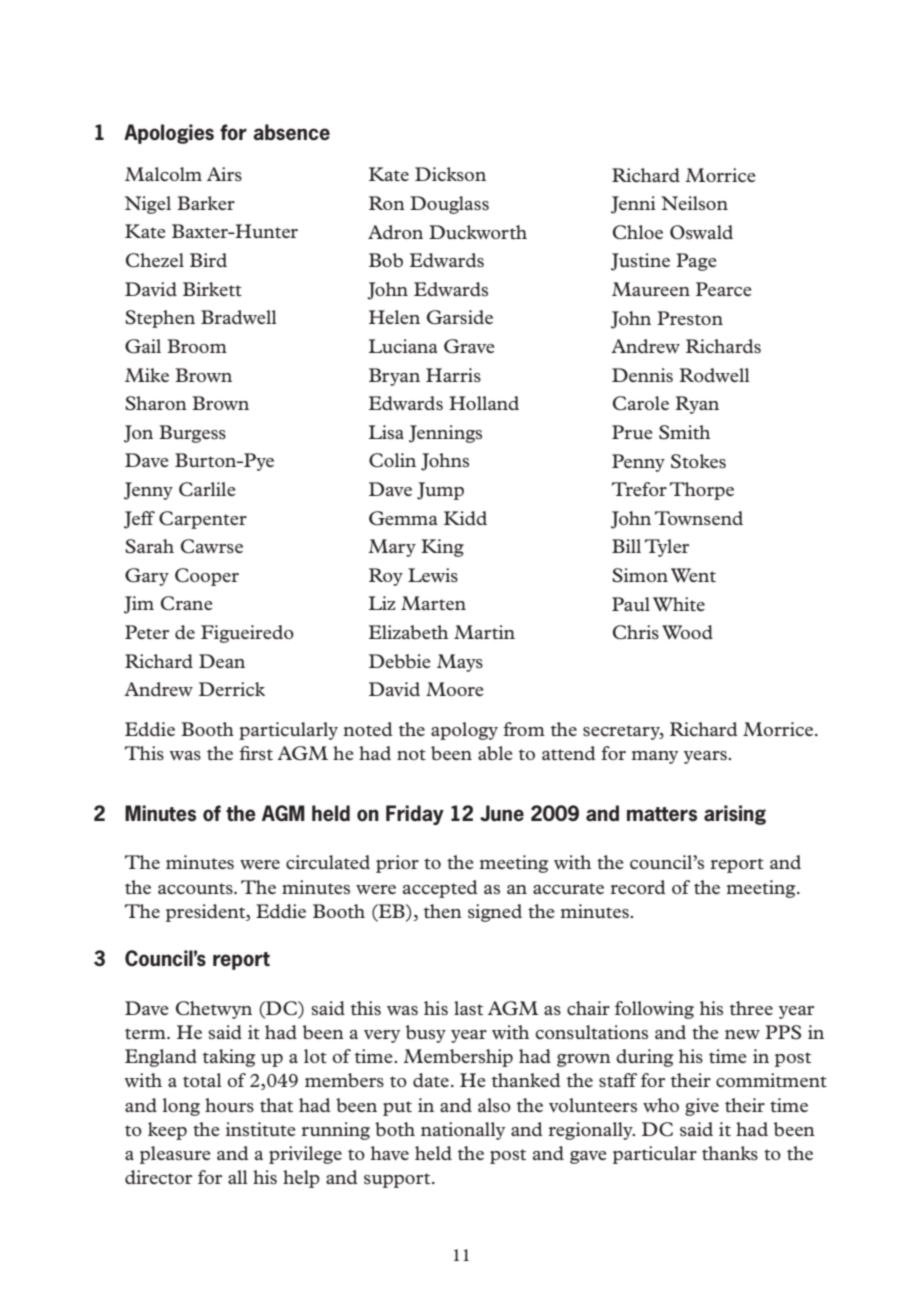 The width and height of the screenshot is (924, 1311). I want to click on apology, so click(464, 731).
